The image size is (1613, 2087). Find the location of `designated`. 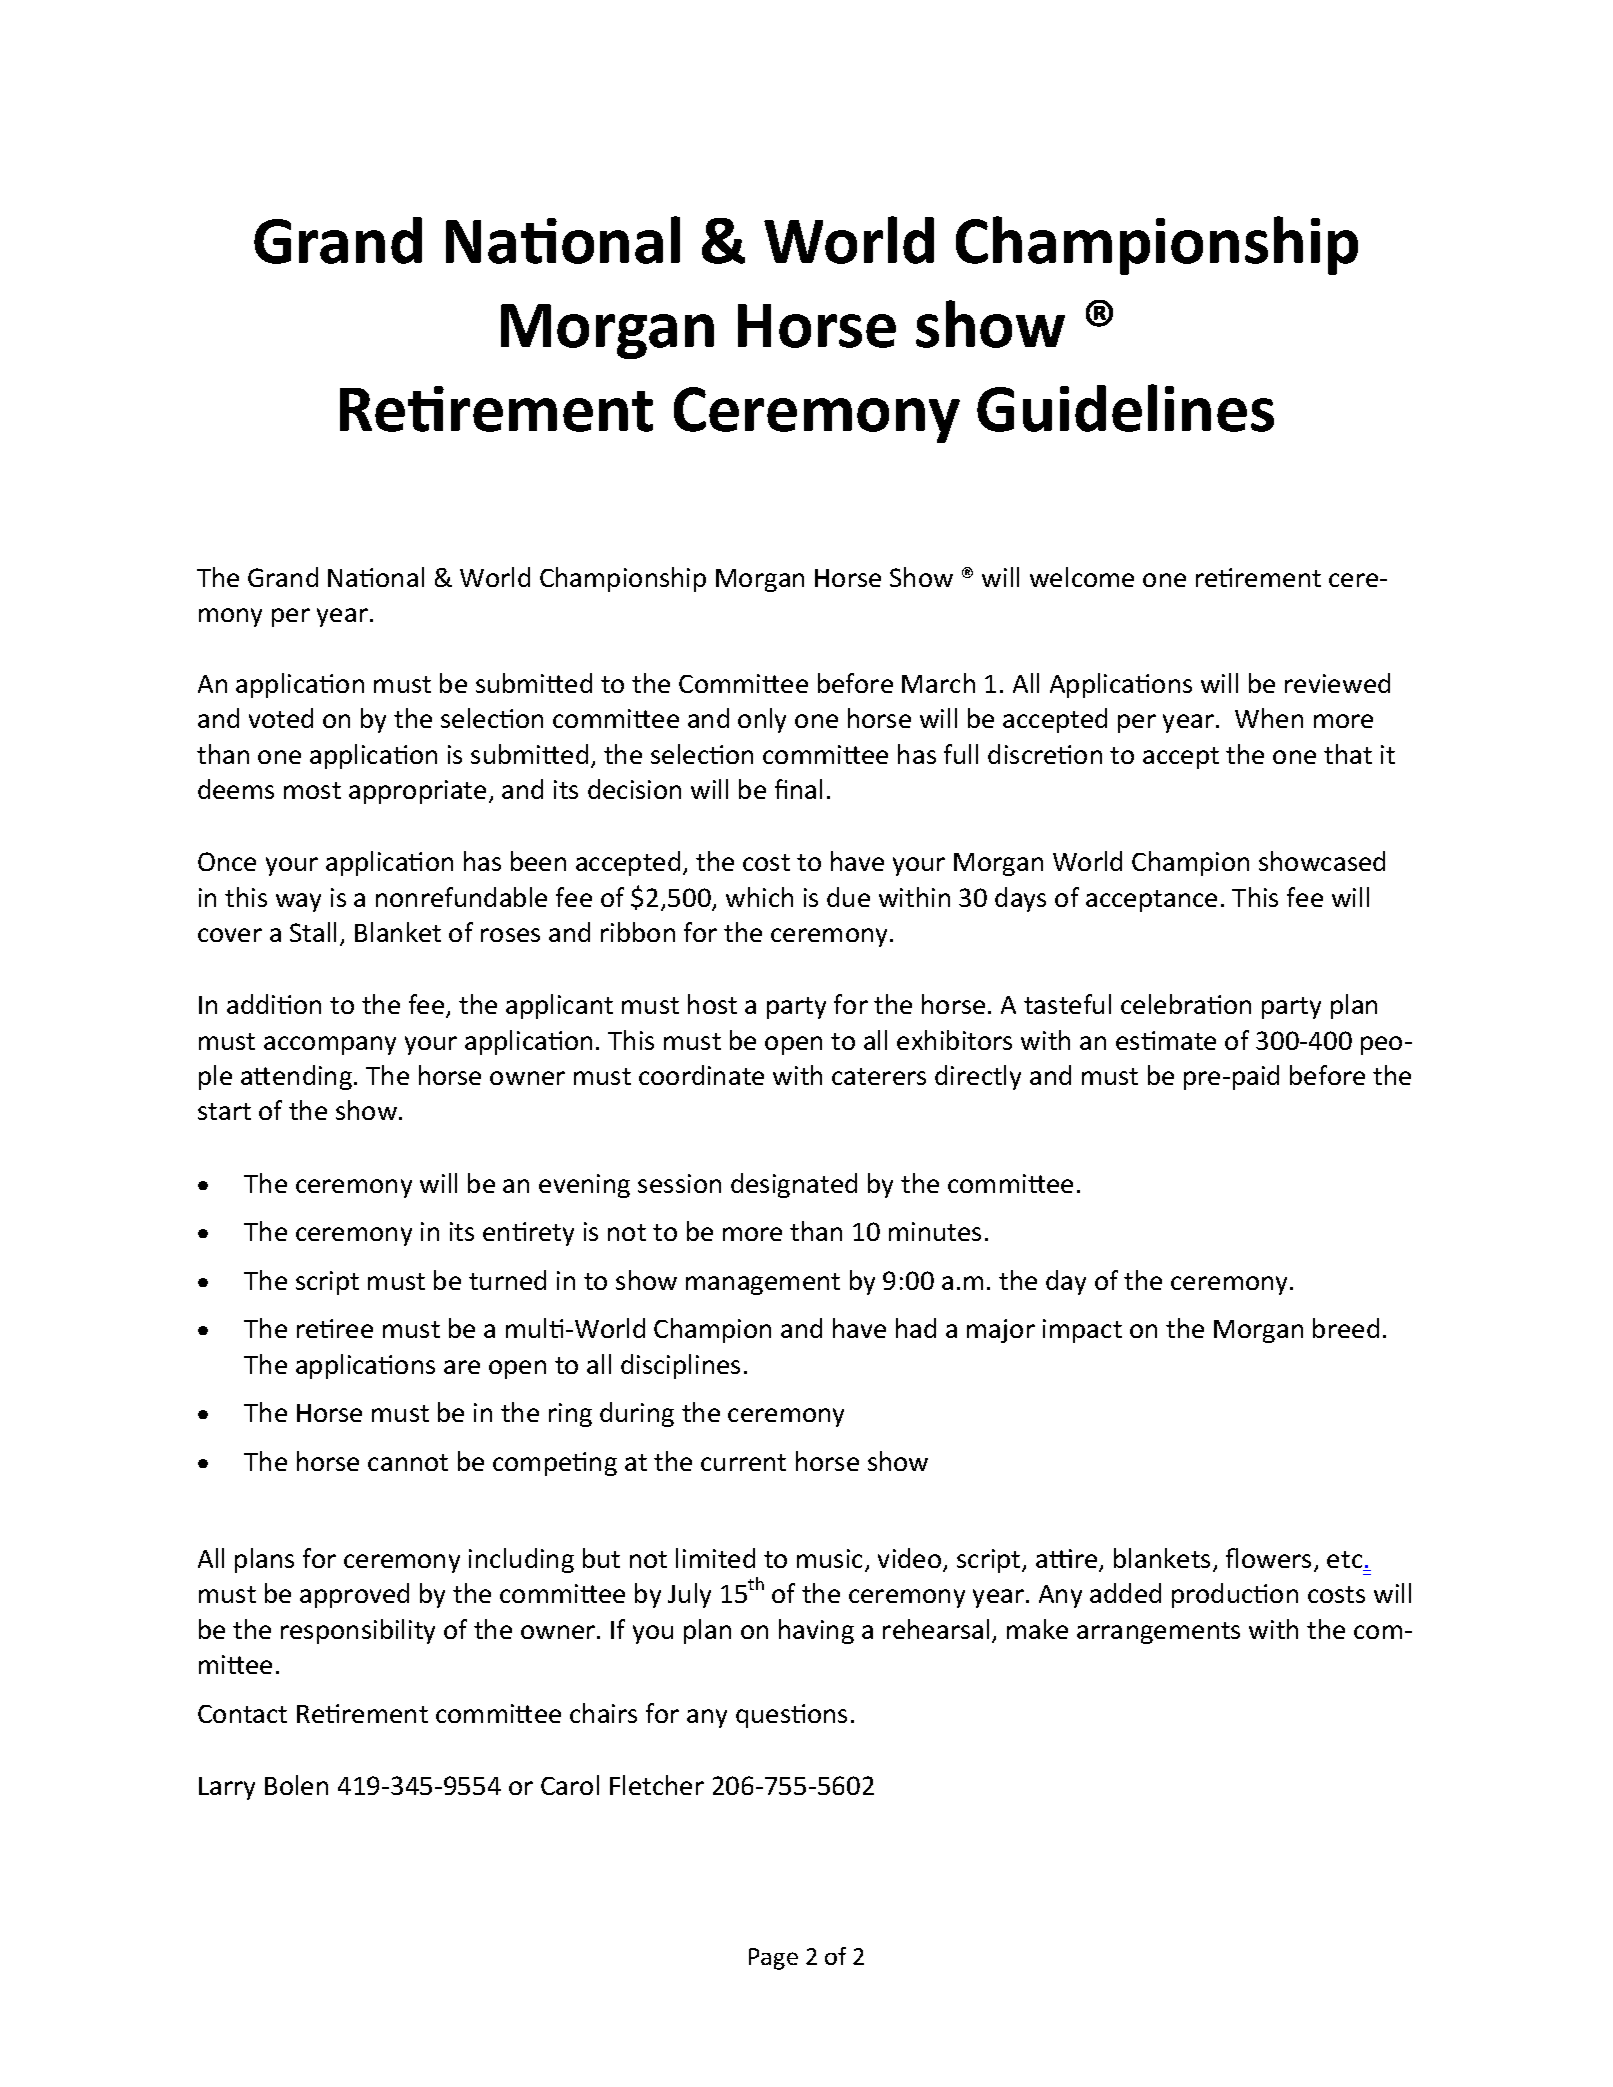

designated is located at coordinates (794, 1185).
